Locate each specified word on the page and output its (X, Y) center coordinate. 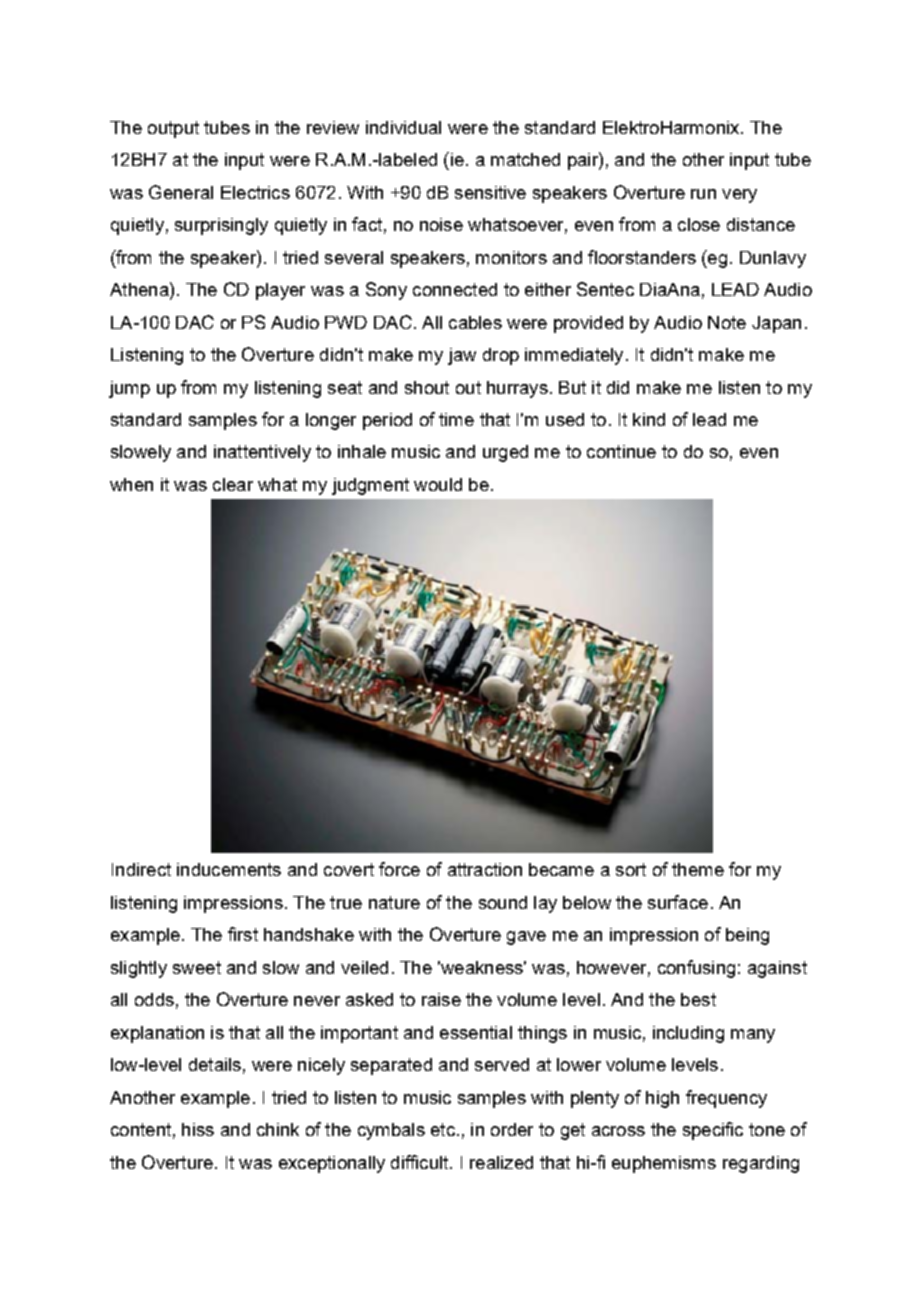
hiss (198, 1129)
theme (698, 869)
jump (129, 389)
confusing (696, 969)
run (703, 194)
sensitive (490, 192)
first (243, 934)
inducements (229, 869)
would (438, 484)
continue (621, 451)
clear (233, 484)
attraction (485, 869)
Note (727, 322)
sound (503, 902)
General (181, 192)
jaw (462, 356)
